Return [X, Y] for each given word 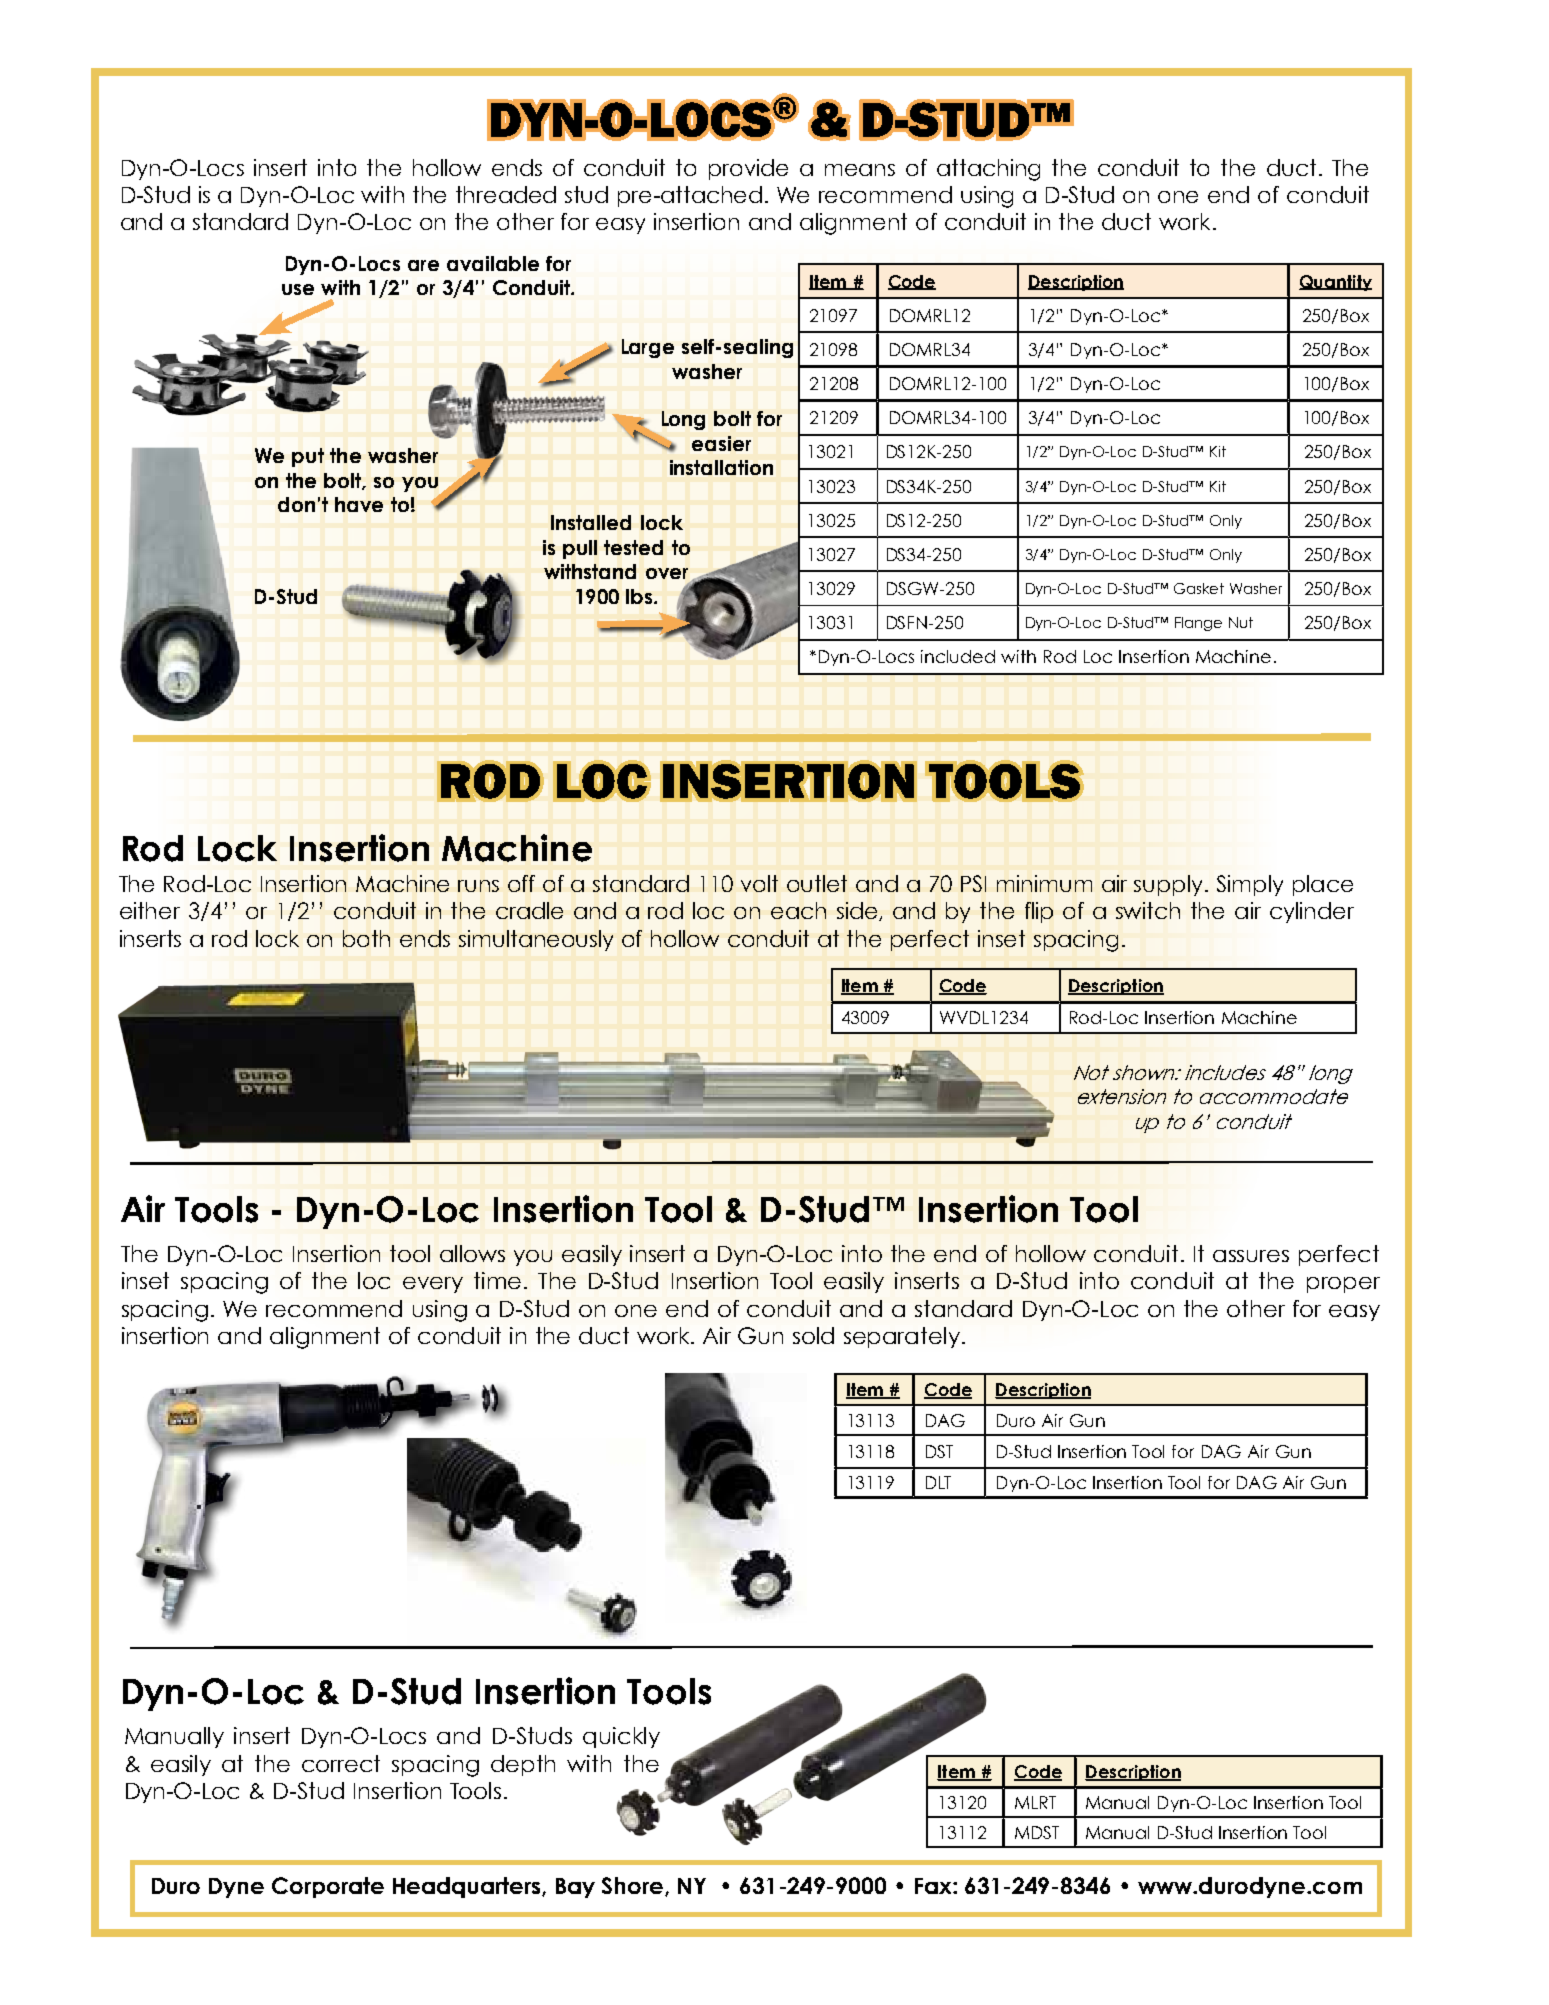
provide [748, 169]
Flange [1198, 624]
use [298, 289]
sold [813, 1335]
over [667, 573]
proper [1343, 1285]
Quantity [1335, 283]
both [366, 938]
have [359, 504]
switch [1148, 910]
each [798, 910]
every [433, 1285]
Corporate [328, 1887]
